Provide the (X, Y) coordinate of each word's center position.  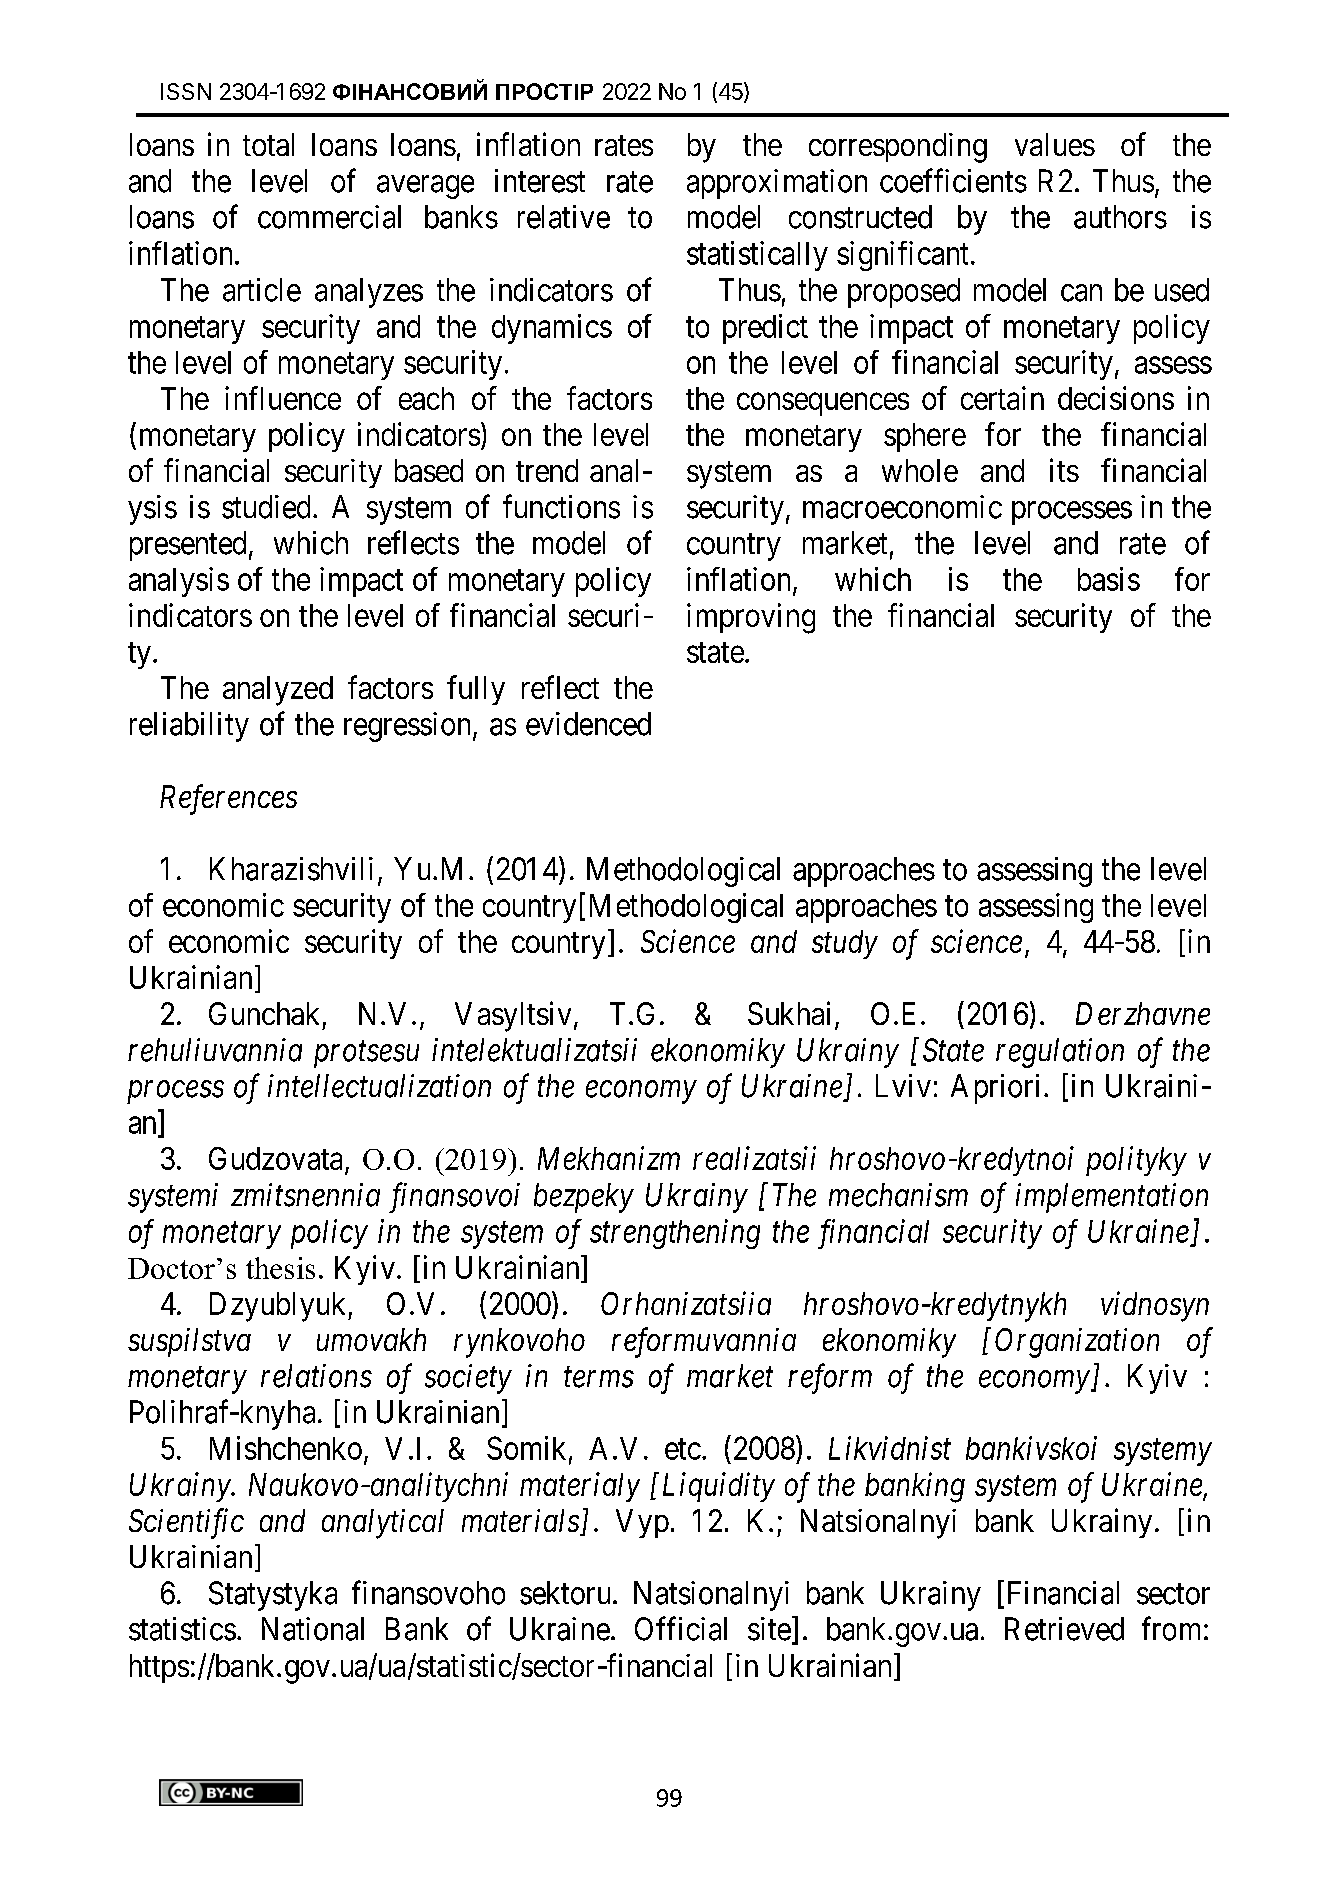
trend (547, 470)
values (1055, 144)
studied (266, 507)
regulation (1060, 1053)
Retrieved (1064, 1629)
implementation (1112, 1198)
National (313, 1629)
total (268, 144)
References (228, 799)
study (845, 944)
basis (1109, 579)
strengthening (675, 1234)
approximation (777, 184)
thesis (280, 1268)
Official (681, 1628)
